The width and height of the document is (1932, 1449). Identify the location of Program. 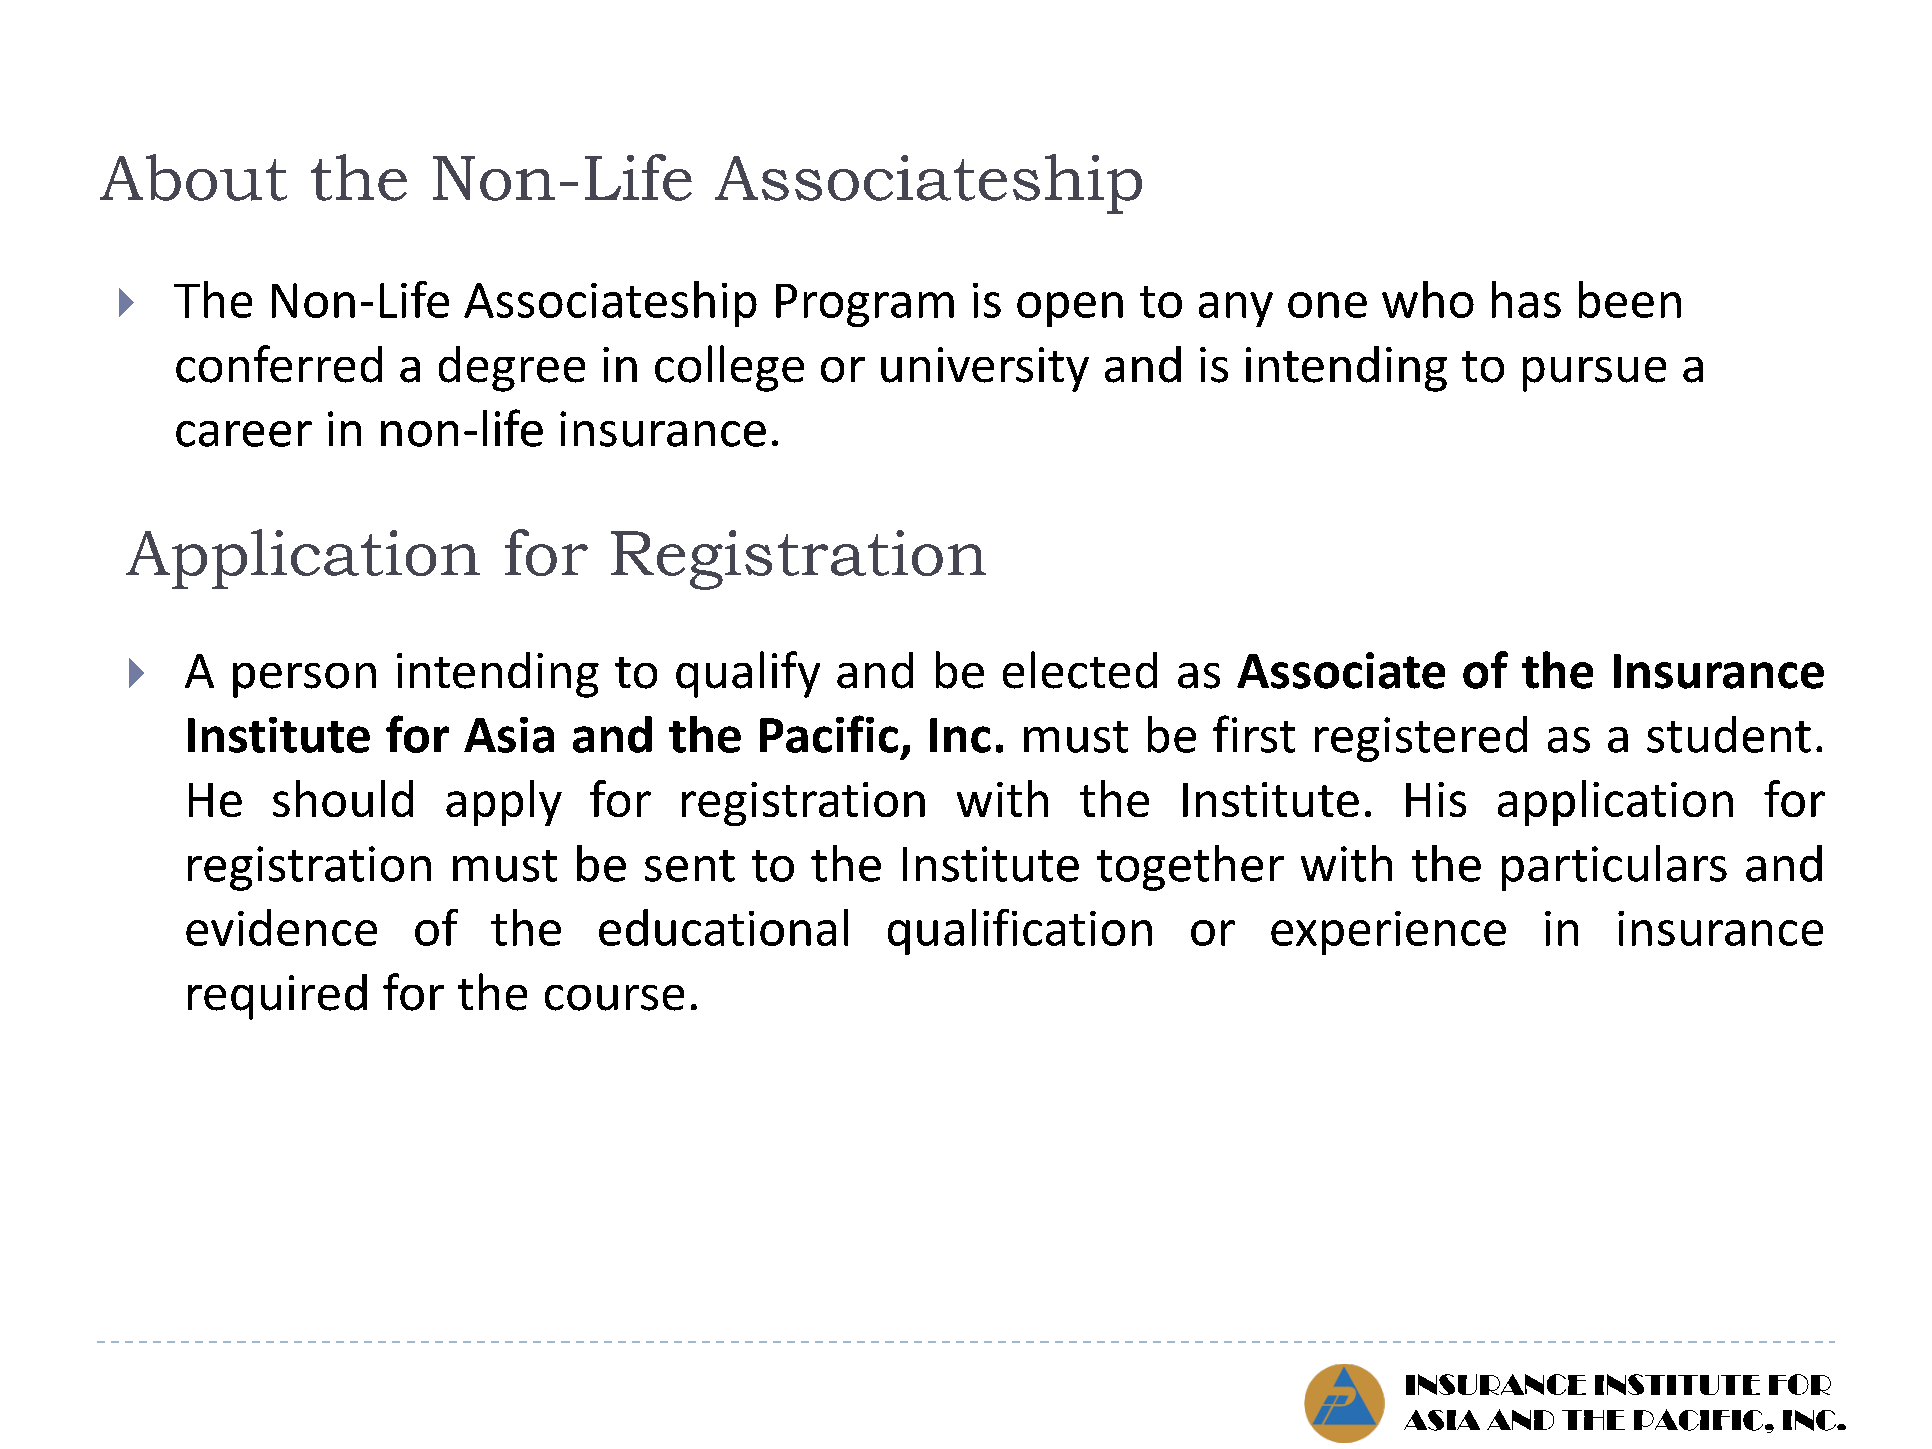
(865, 305).
